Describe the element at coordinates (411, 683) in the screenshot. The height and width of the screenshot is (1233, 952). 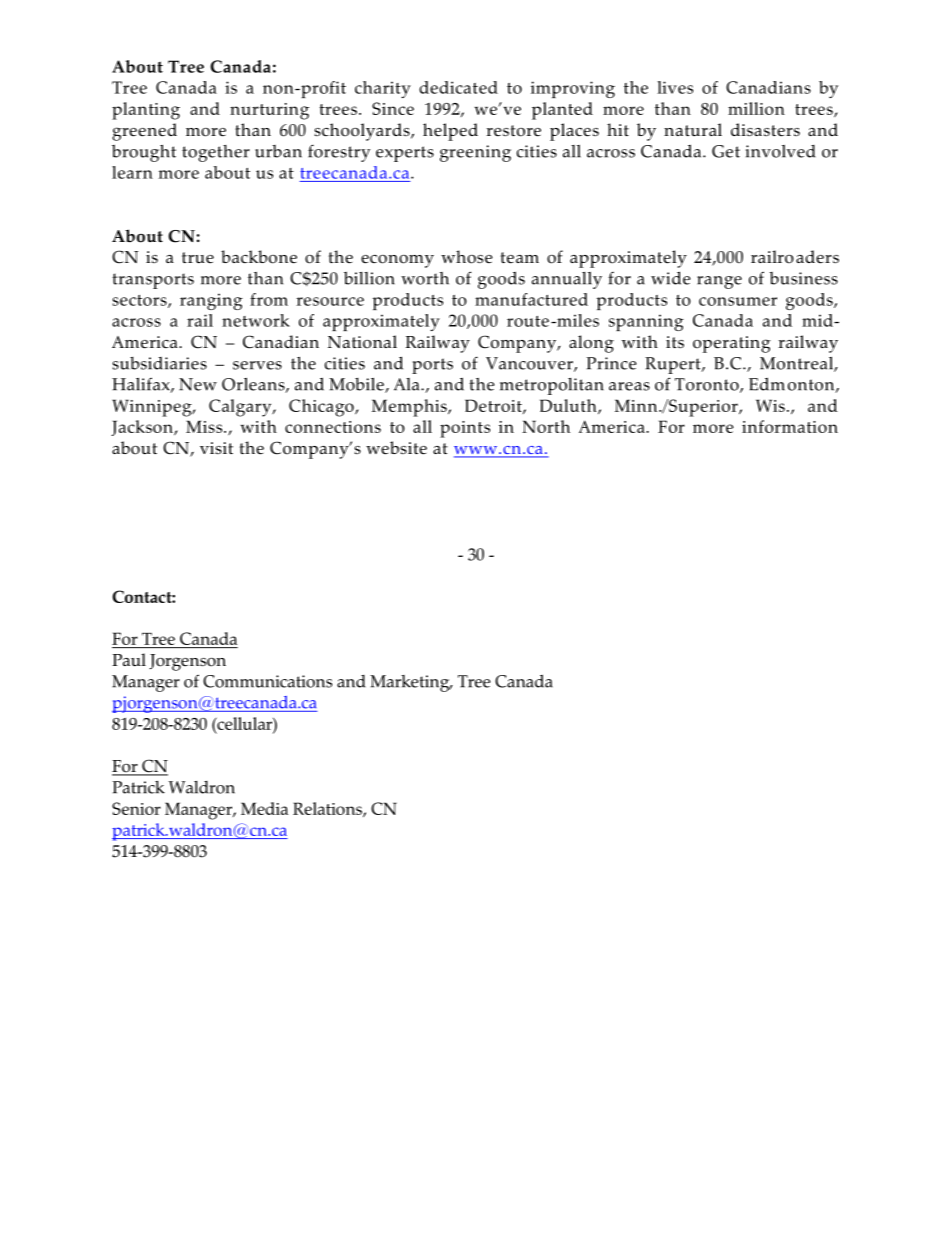
I see `Marketing` at that location.
